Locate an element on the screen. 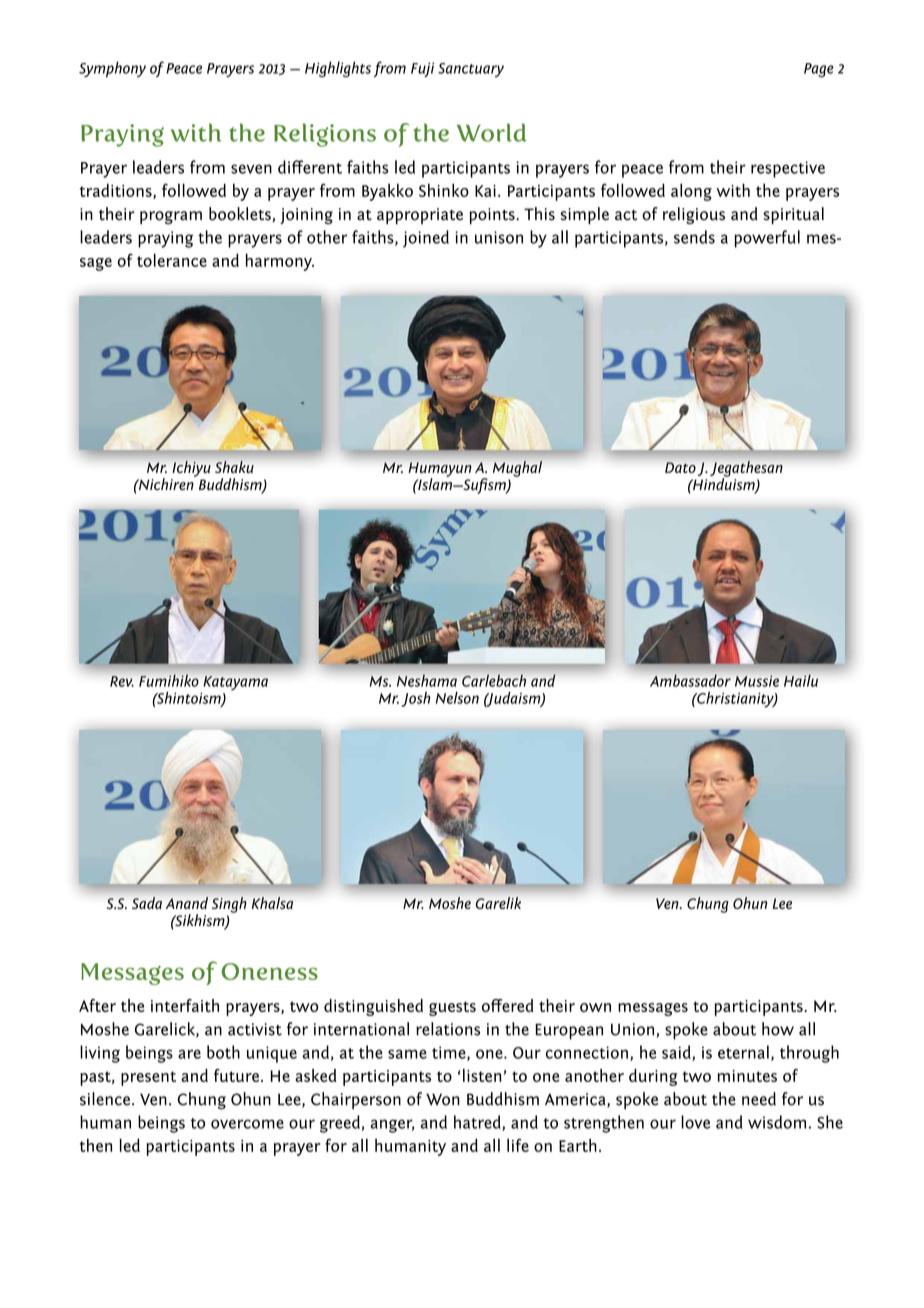 The image size is (924, 1308). Page is located at coordinates (819, 70).
